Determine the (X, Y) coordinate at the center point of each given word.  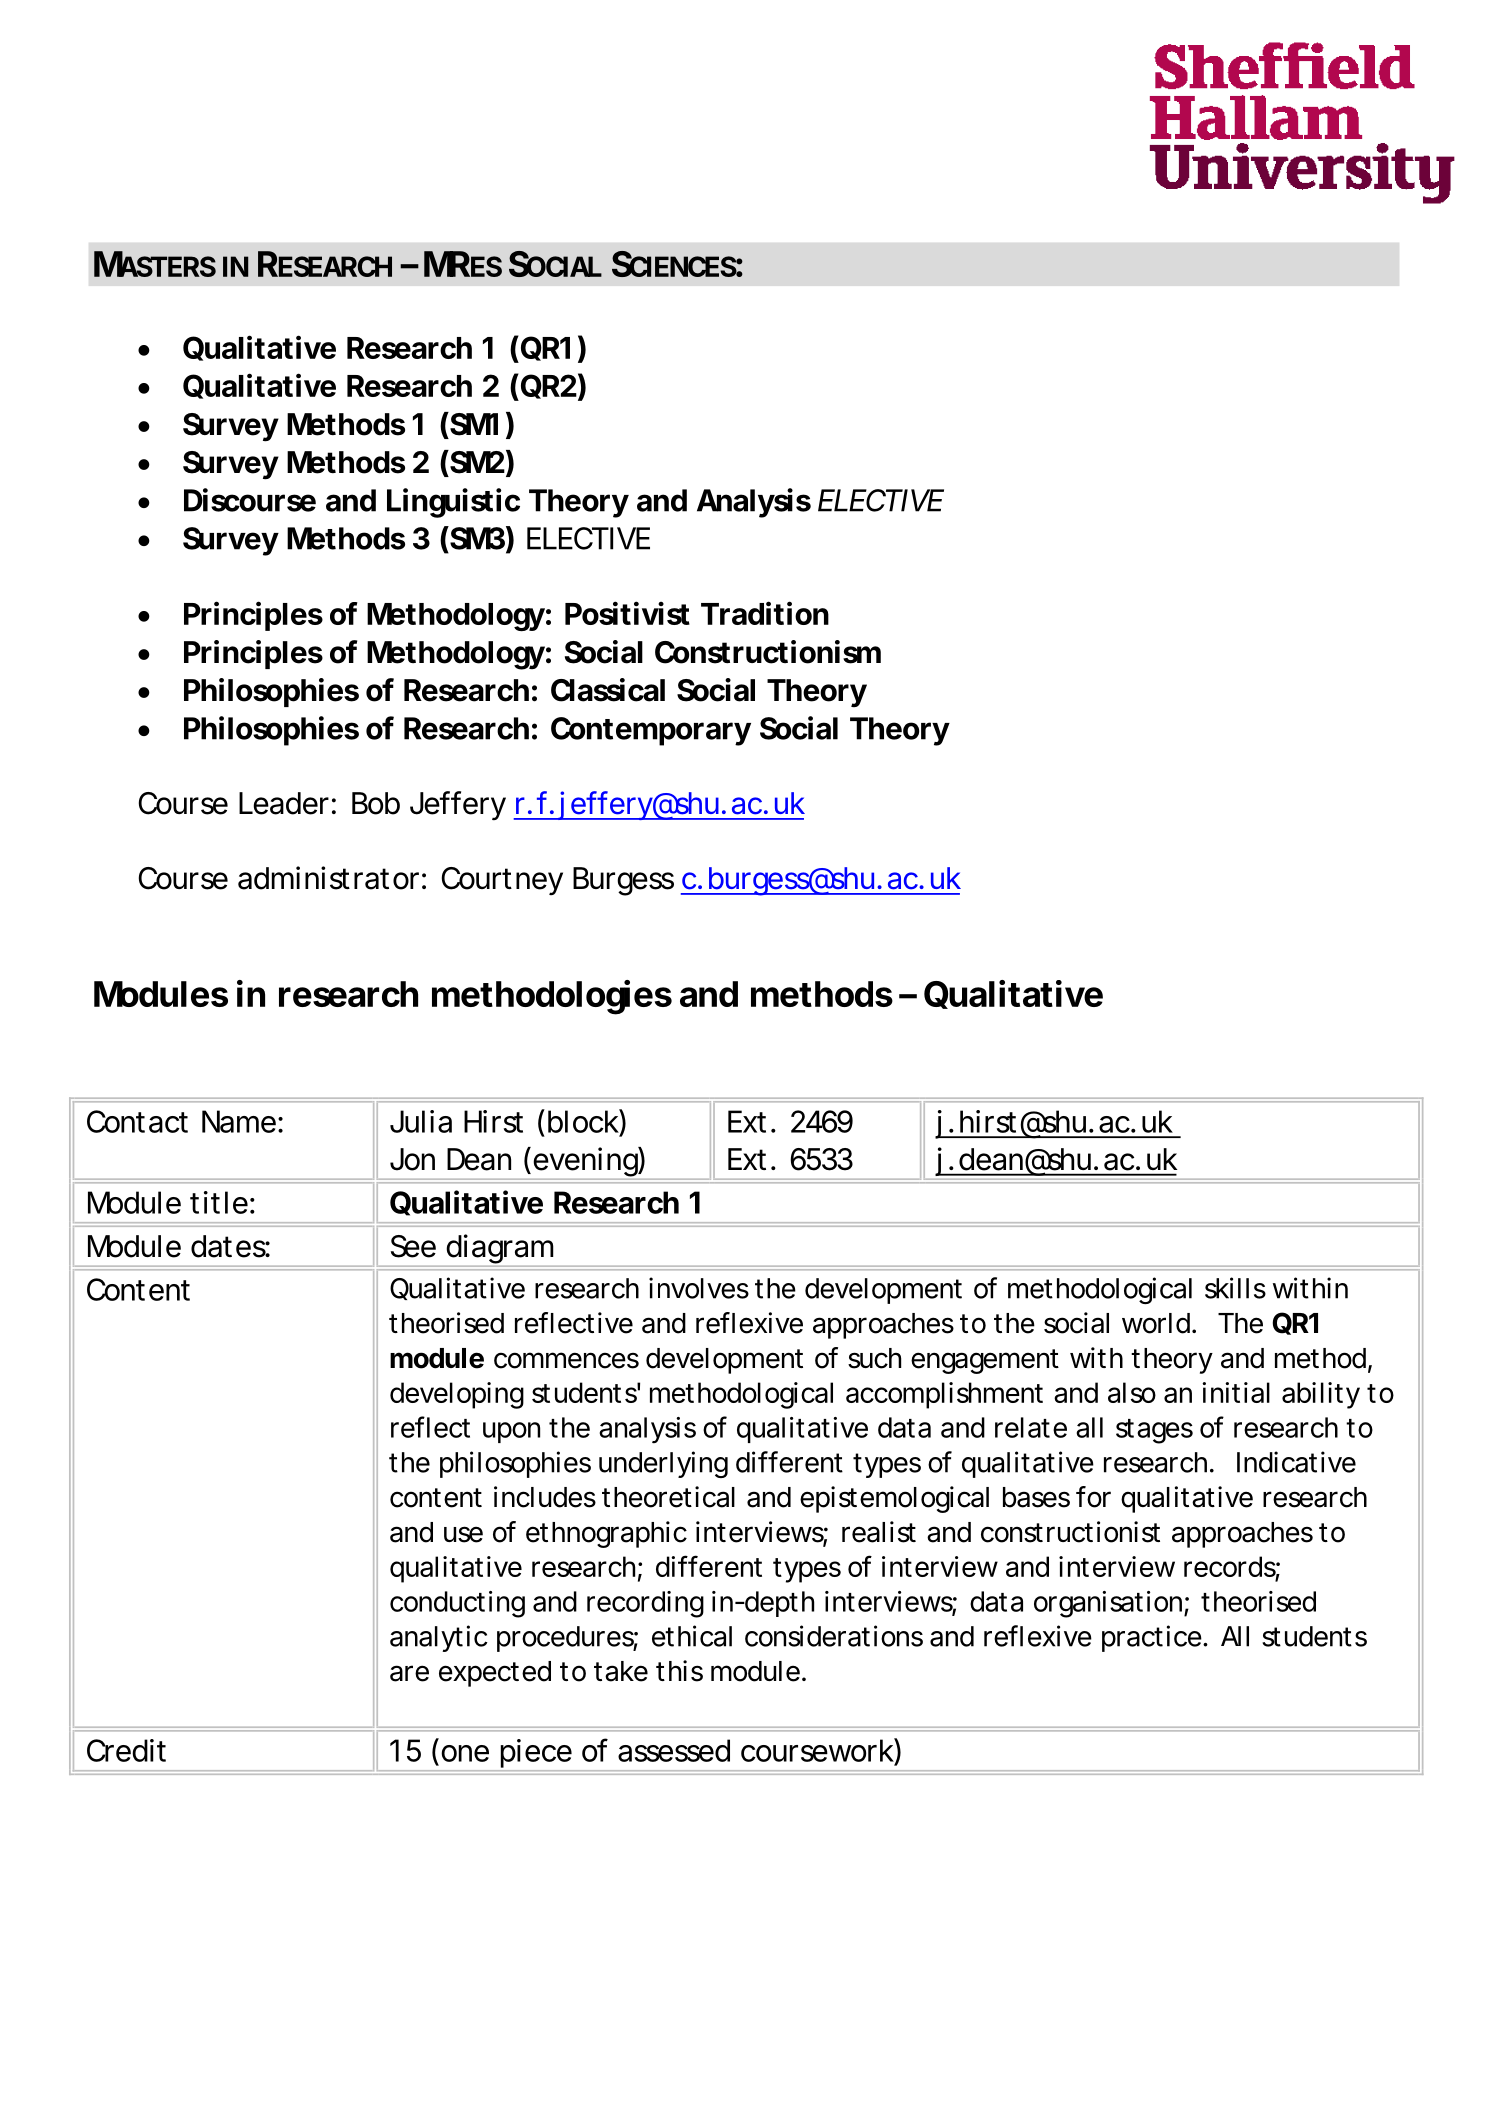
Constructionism (768, 652)
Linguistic (453, 503)
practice (1153, 1638)
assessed (674, 1750)
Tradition (765, 613)
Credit (126, 1750)
